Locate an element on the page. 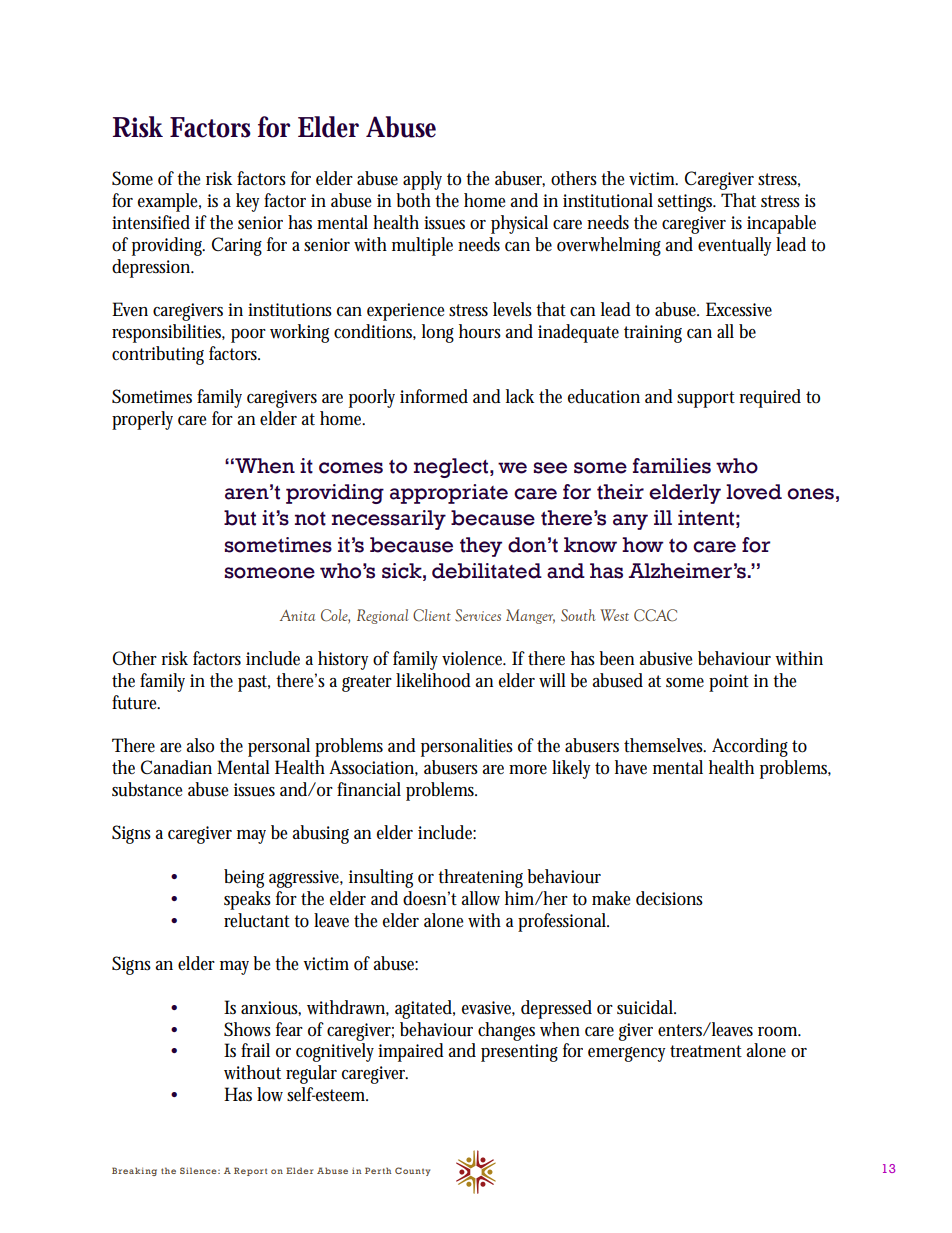  appropriate is located at coordinates (449, 494).
